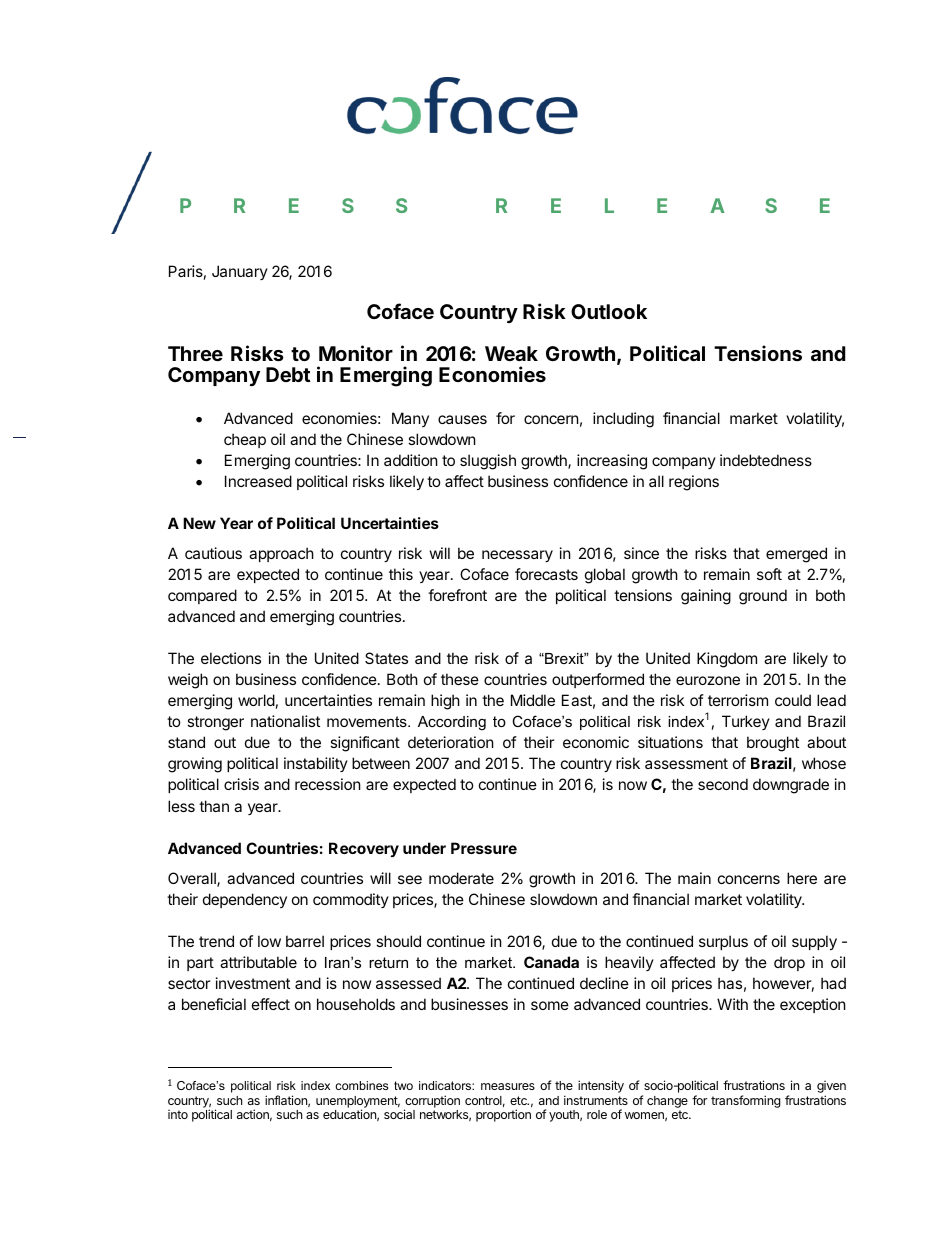 The width and height of the image is (952, 1233). What do you see at coordinates (609, 311) in the image?
I see `Outlook` at bounding box center [609, 311].
